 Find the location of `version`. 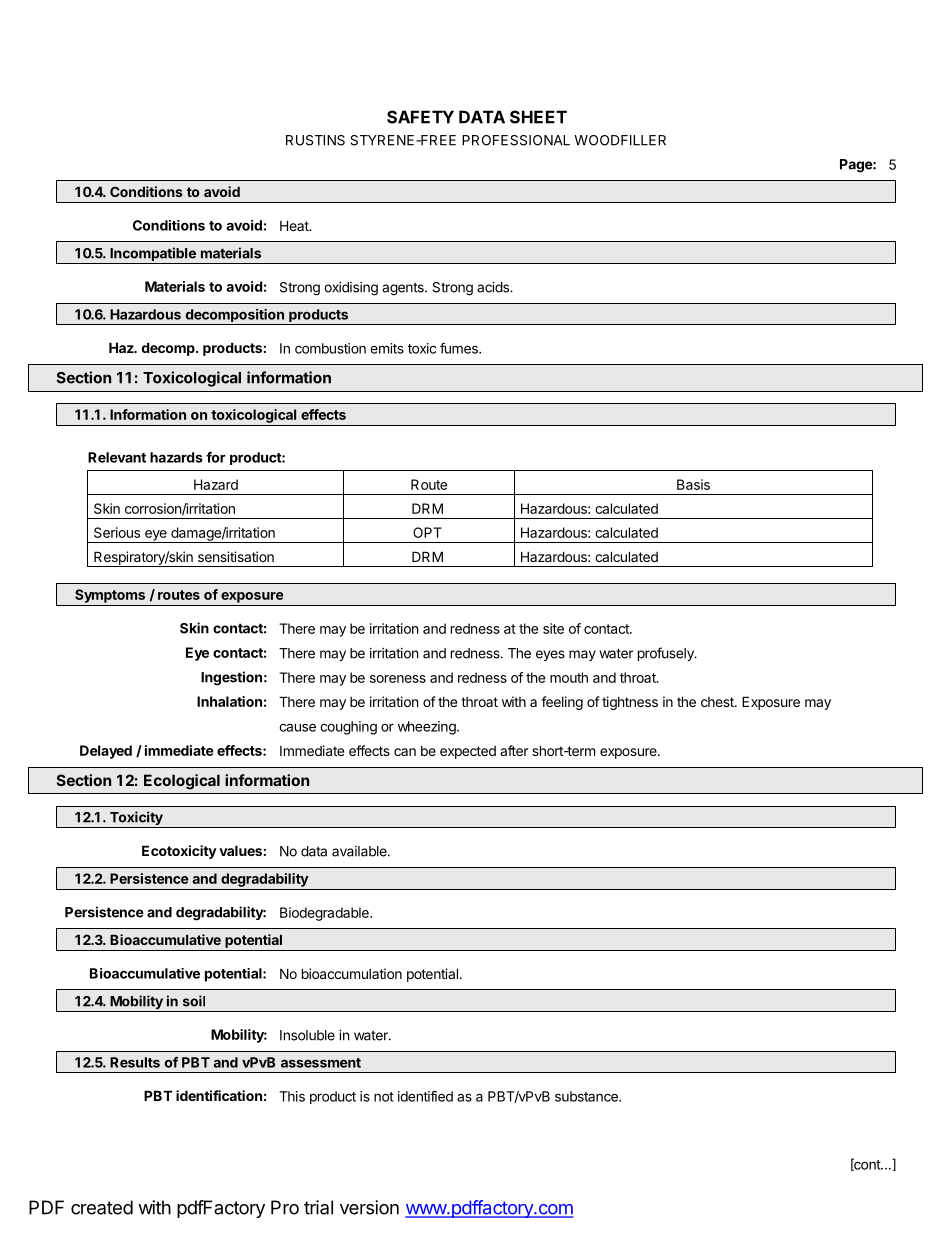

version is located at coordinates (369, 1207).
